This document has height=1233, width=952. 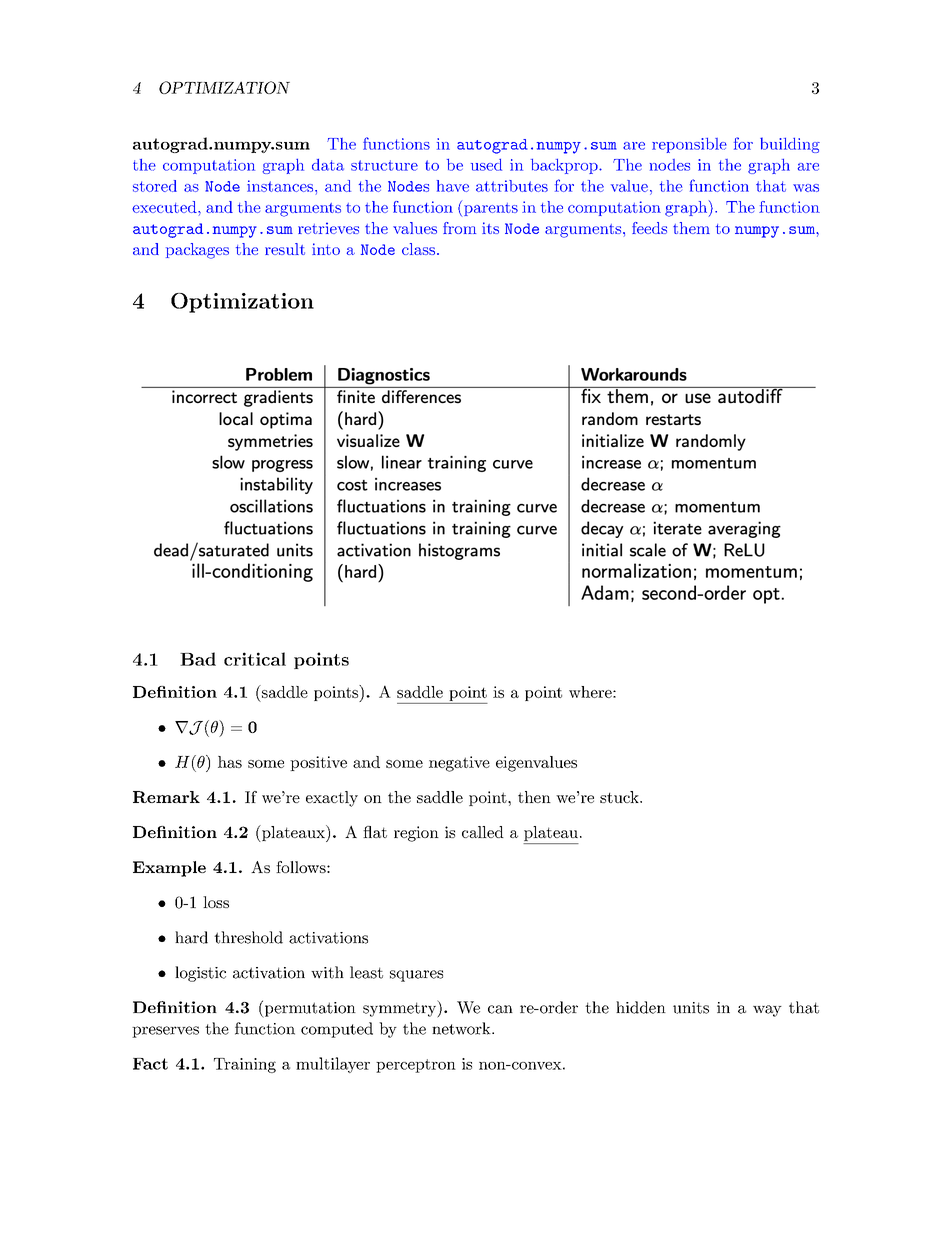 I want to click on network, so click(x=462, y=1028).
